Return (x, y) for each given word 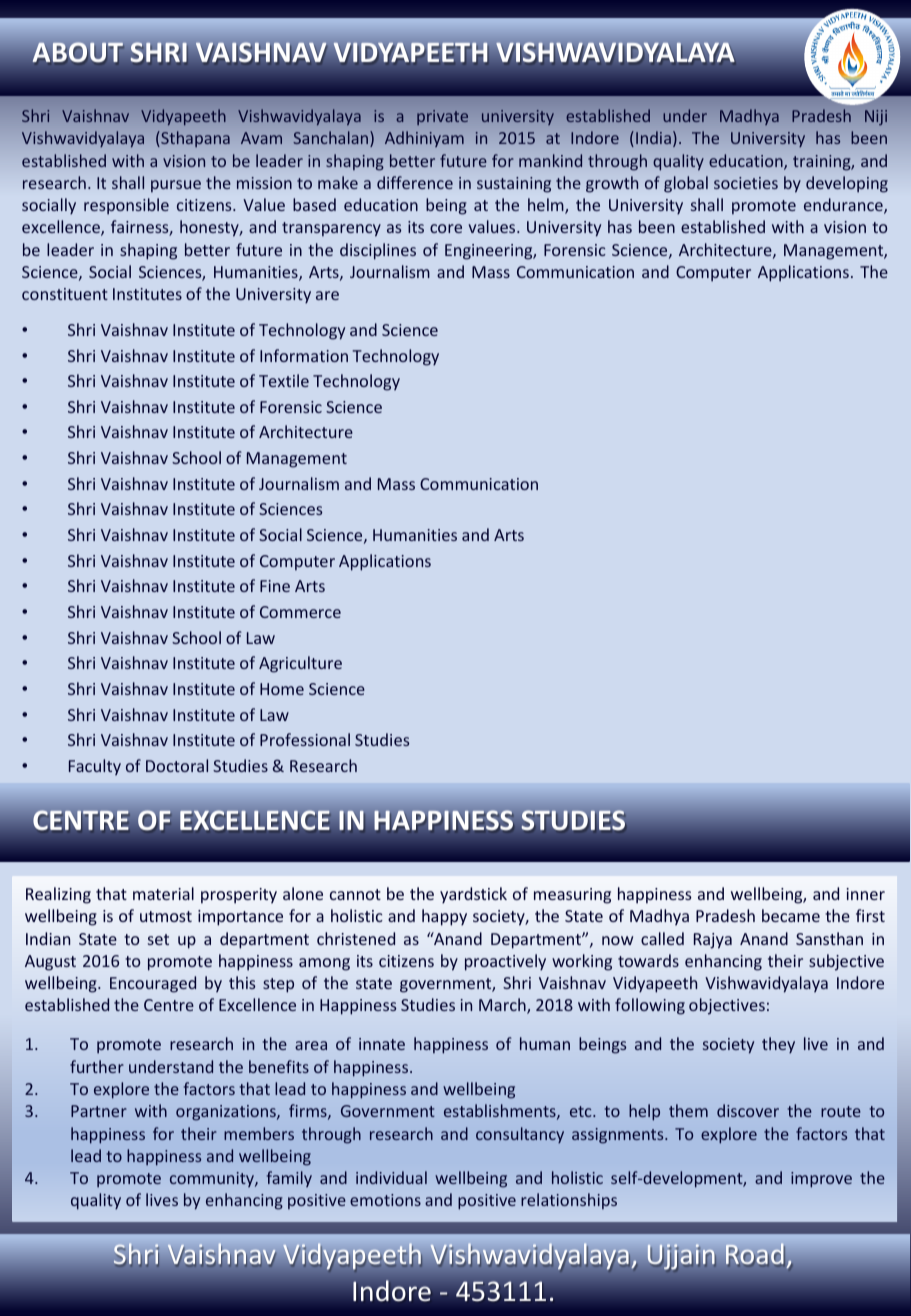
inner (865, 894)
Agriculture (300, 664)
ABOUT (78, 53)
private (442, 117)
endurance (844, 206)
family (289, 1179)
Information (304, 355)
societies (746, 183)
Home (282, 689)
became (791, 915)
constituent (65, 294)
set (158, 939)
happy (444, 917)
